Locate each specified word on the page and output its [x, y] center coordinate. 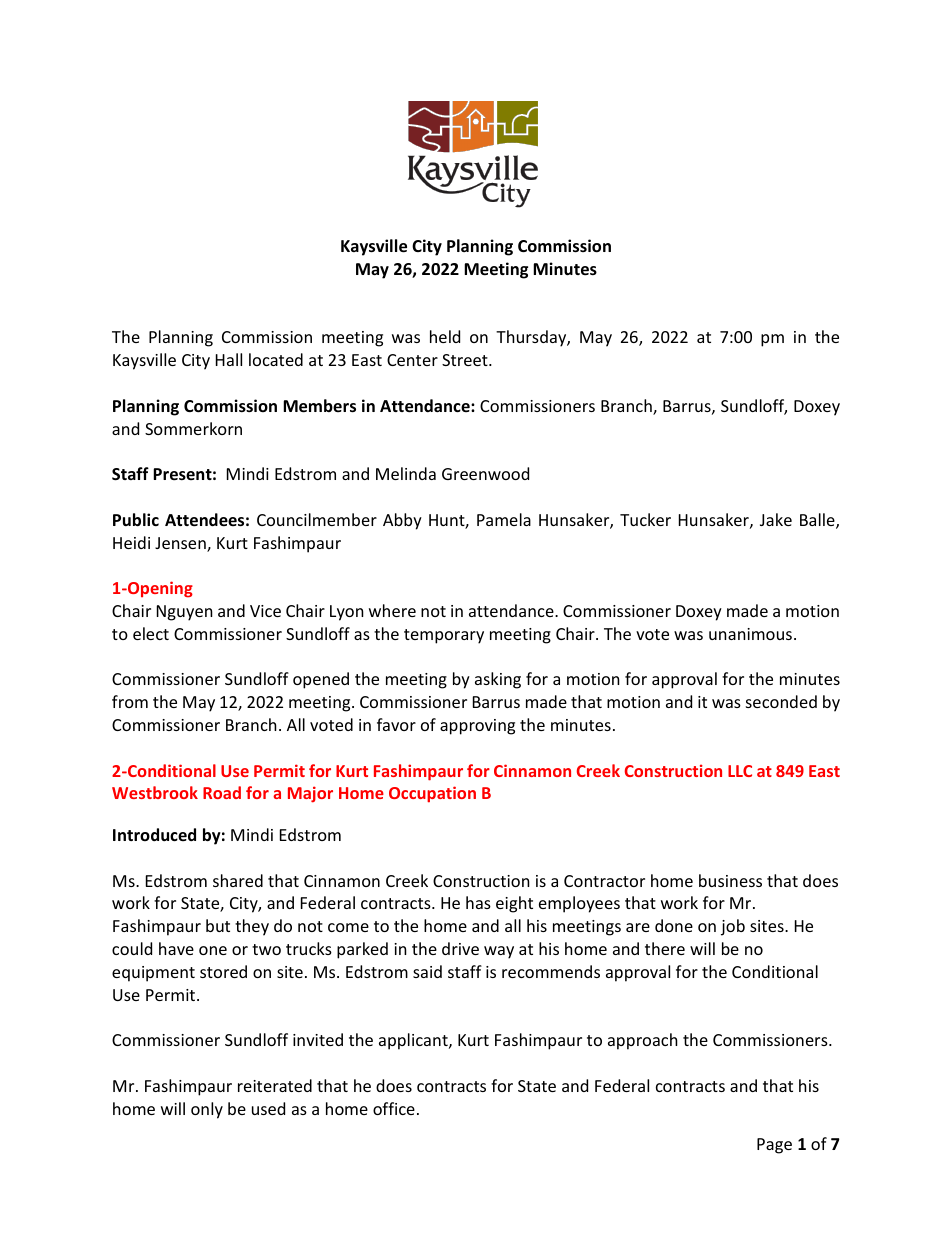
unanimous [752, 634]
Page [774, 1146]
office [394, 1108]
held [445, 336]
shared [238, 880]
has [478, 902]
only [207, 1110]
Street [466, 360]
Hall [229, 359]
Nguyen [185, 613]
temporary [444, 636]
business [730, 880]
